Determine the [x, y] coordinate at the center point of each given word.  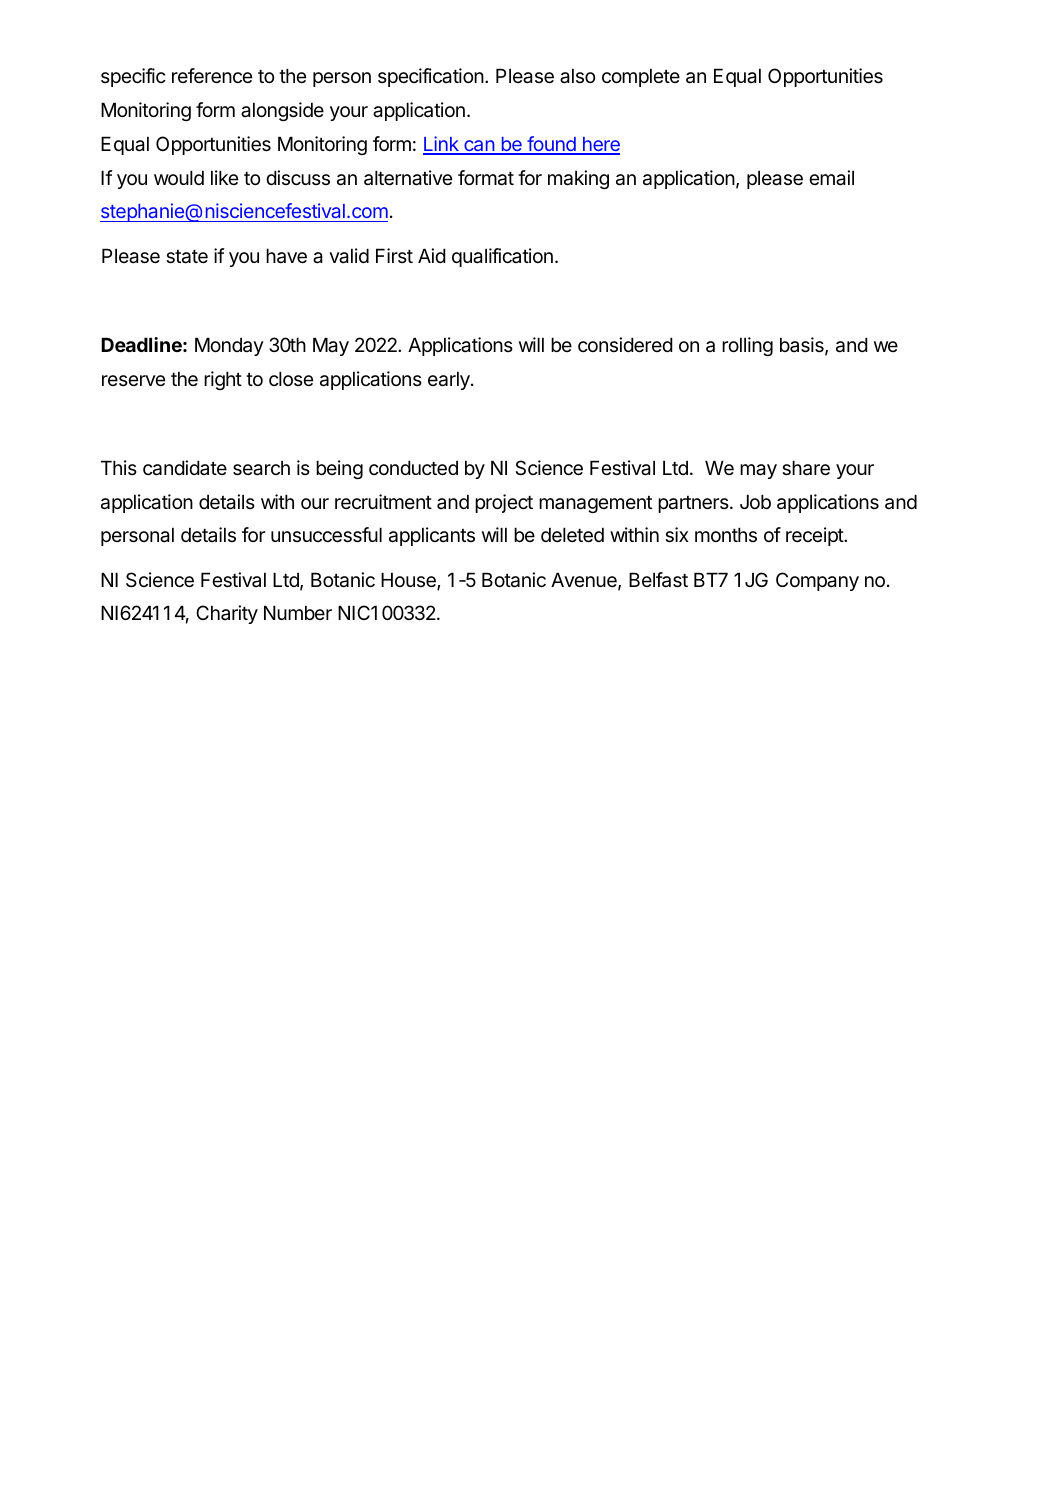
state [187, 257]
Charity [227, 614]
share [806, 468]
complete [641, 77]
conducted [413, 468]
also [577, 76]
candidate [185, 468]
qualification [502, 257]
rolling [747, 346]
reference [212, 76]
